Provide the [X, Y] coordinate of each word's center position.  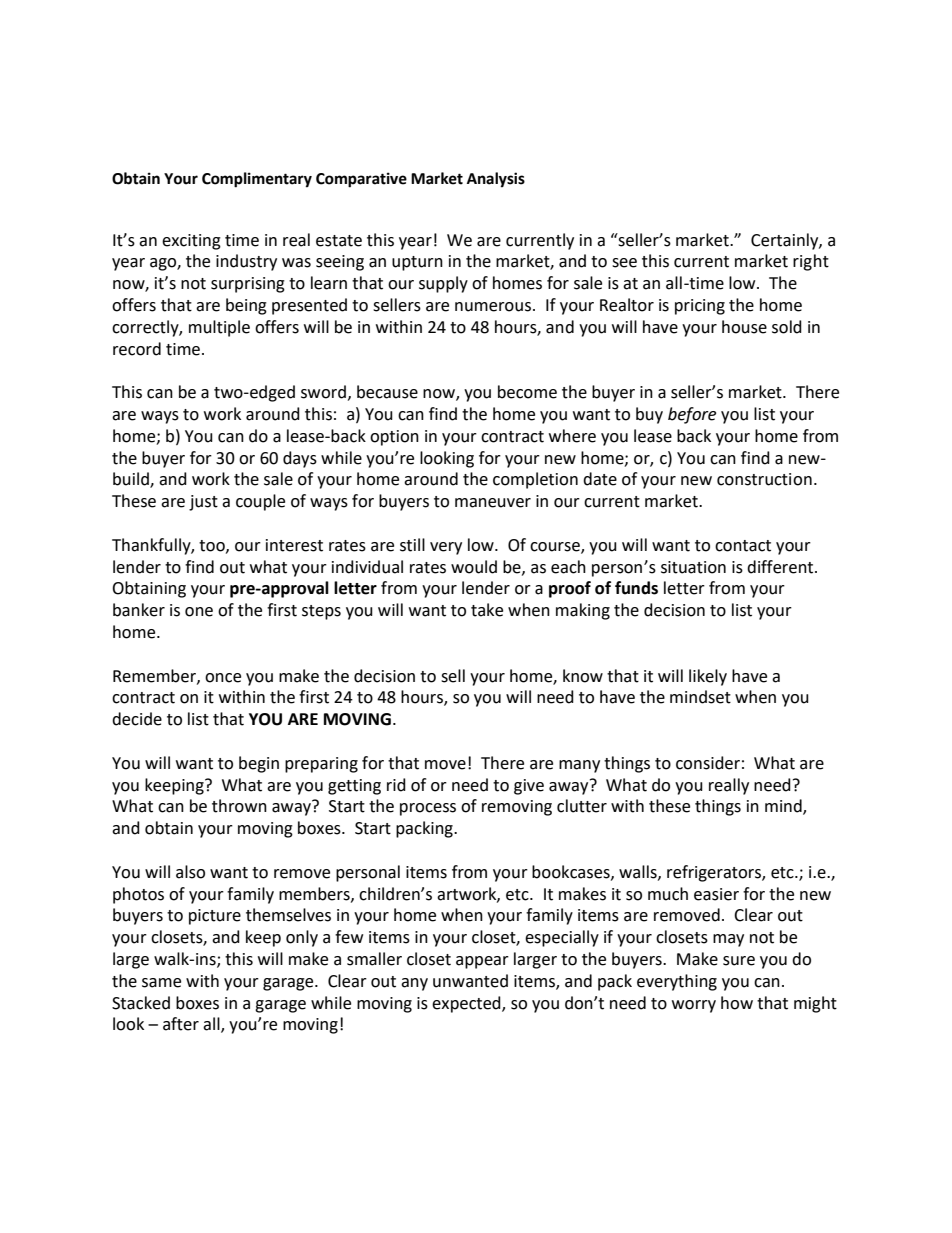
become [527, 392]
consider [708, 763]
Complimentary [257, 180]
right [811, 262]
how [737, 1003]
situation [693, 567]
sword [323, 392]
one [199, 612]
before [692, 415]
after [181, 1024]
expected [467, 1004]
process [428, 809]
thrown [239, 806]
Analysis [496, 180]
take [487, 610]
